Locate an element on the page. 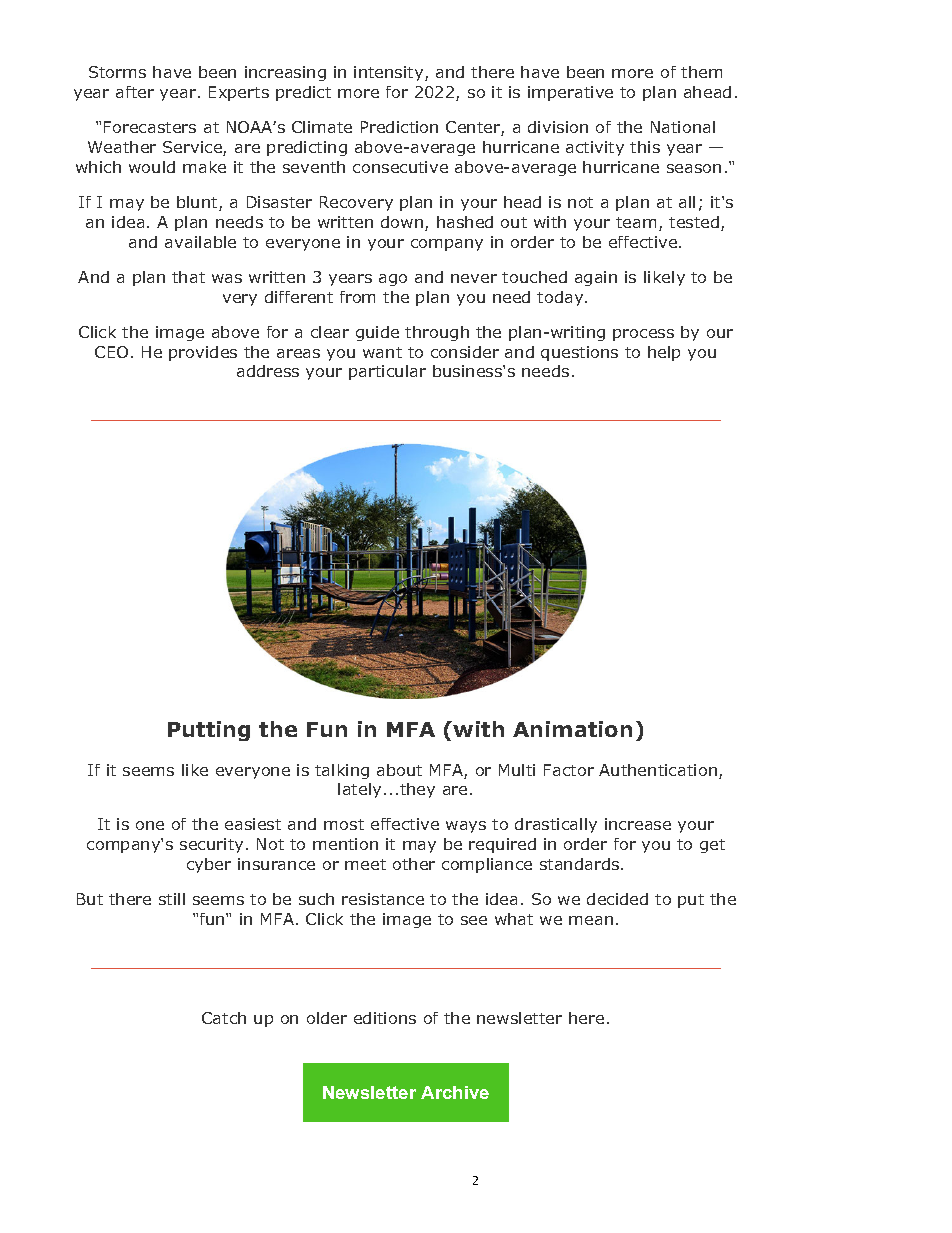 The image size is (952, 1233). Putting is located at coordinates (209, 731).
